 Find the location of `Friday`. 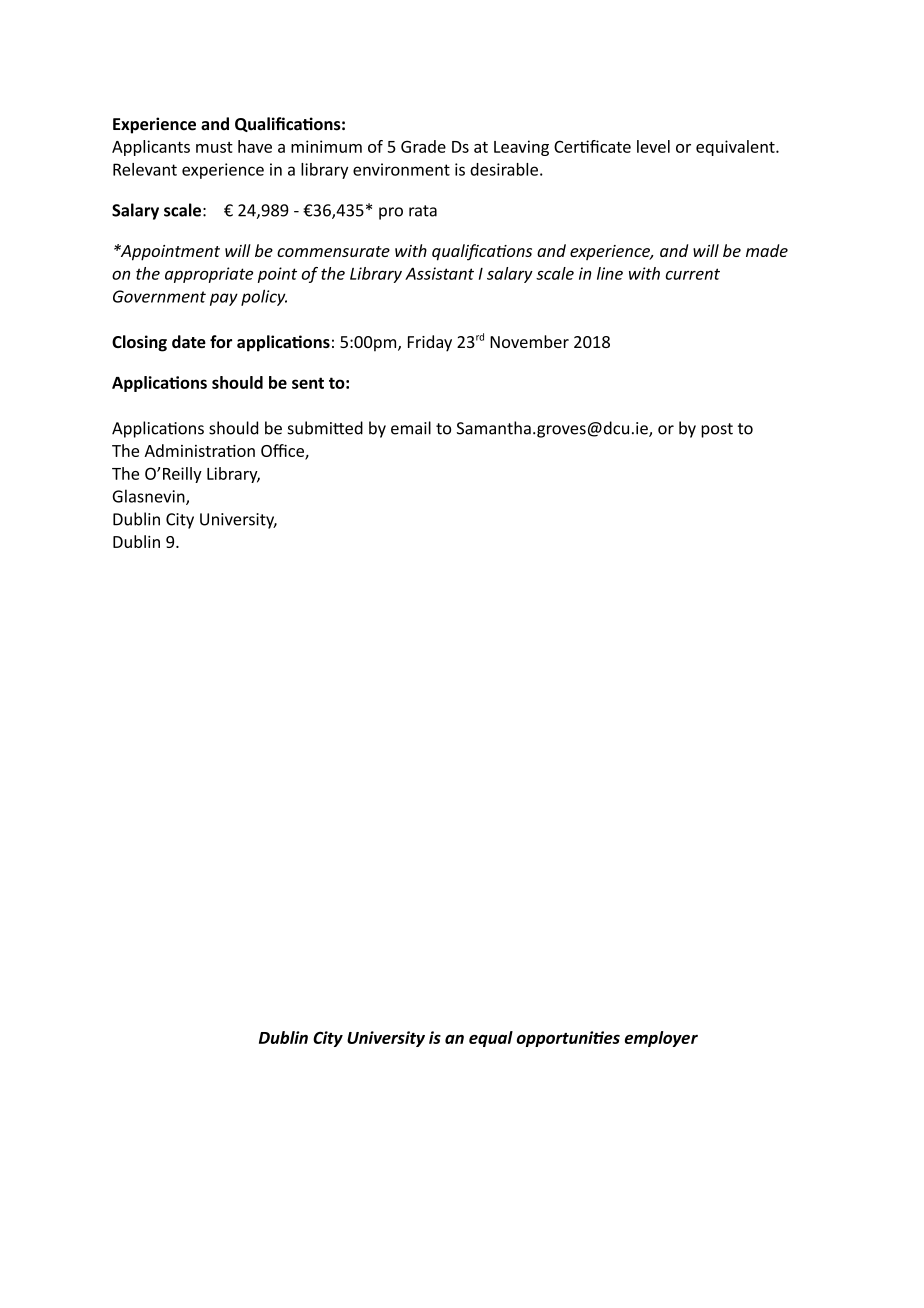

Friday is located at coordinates (430, 343).
